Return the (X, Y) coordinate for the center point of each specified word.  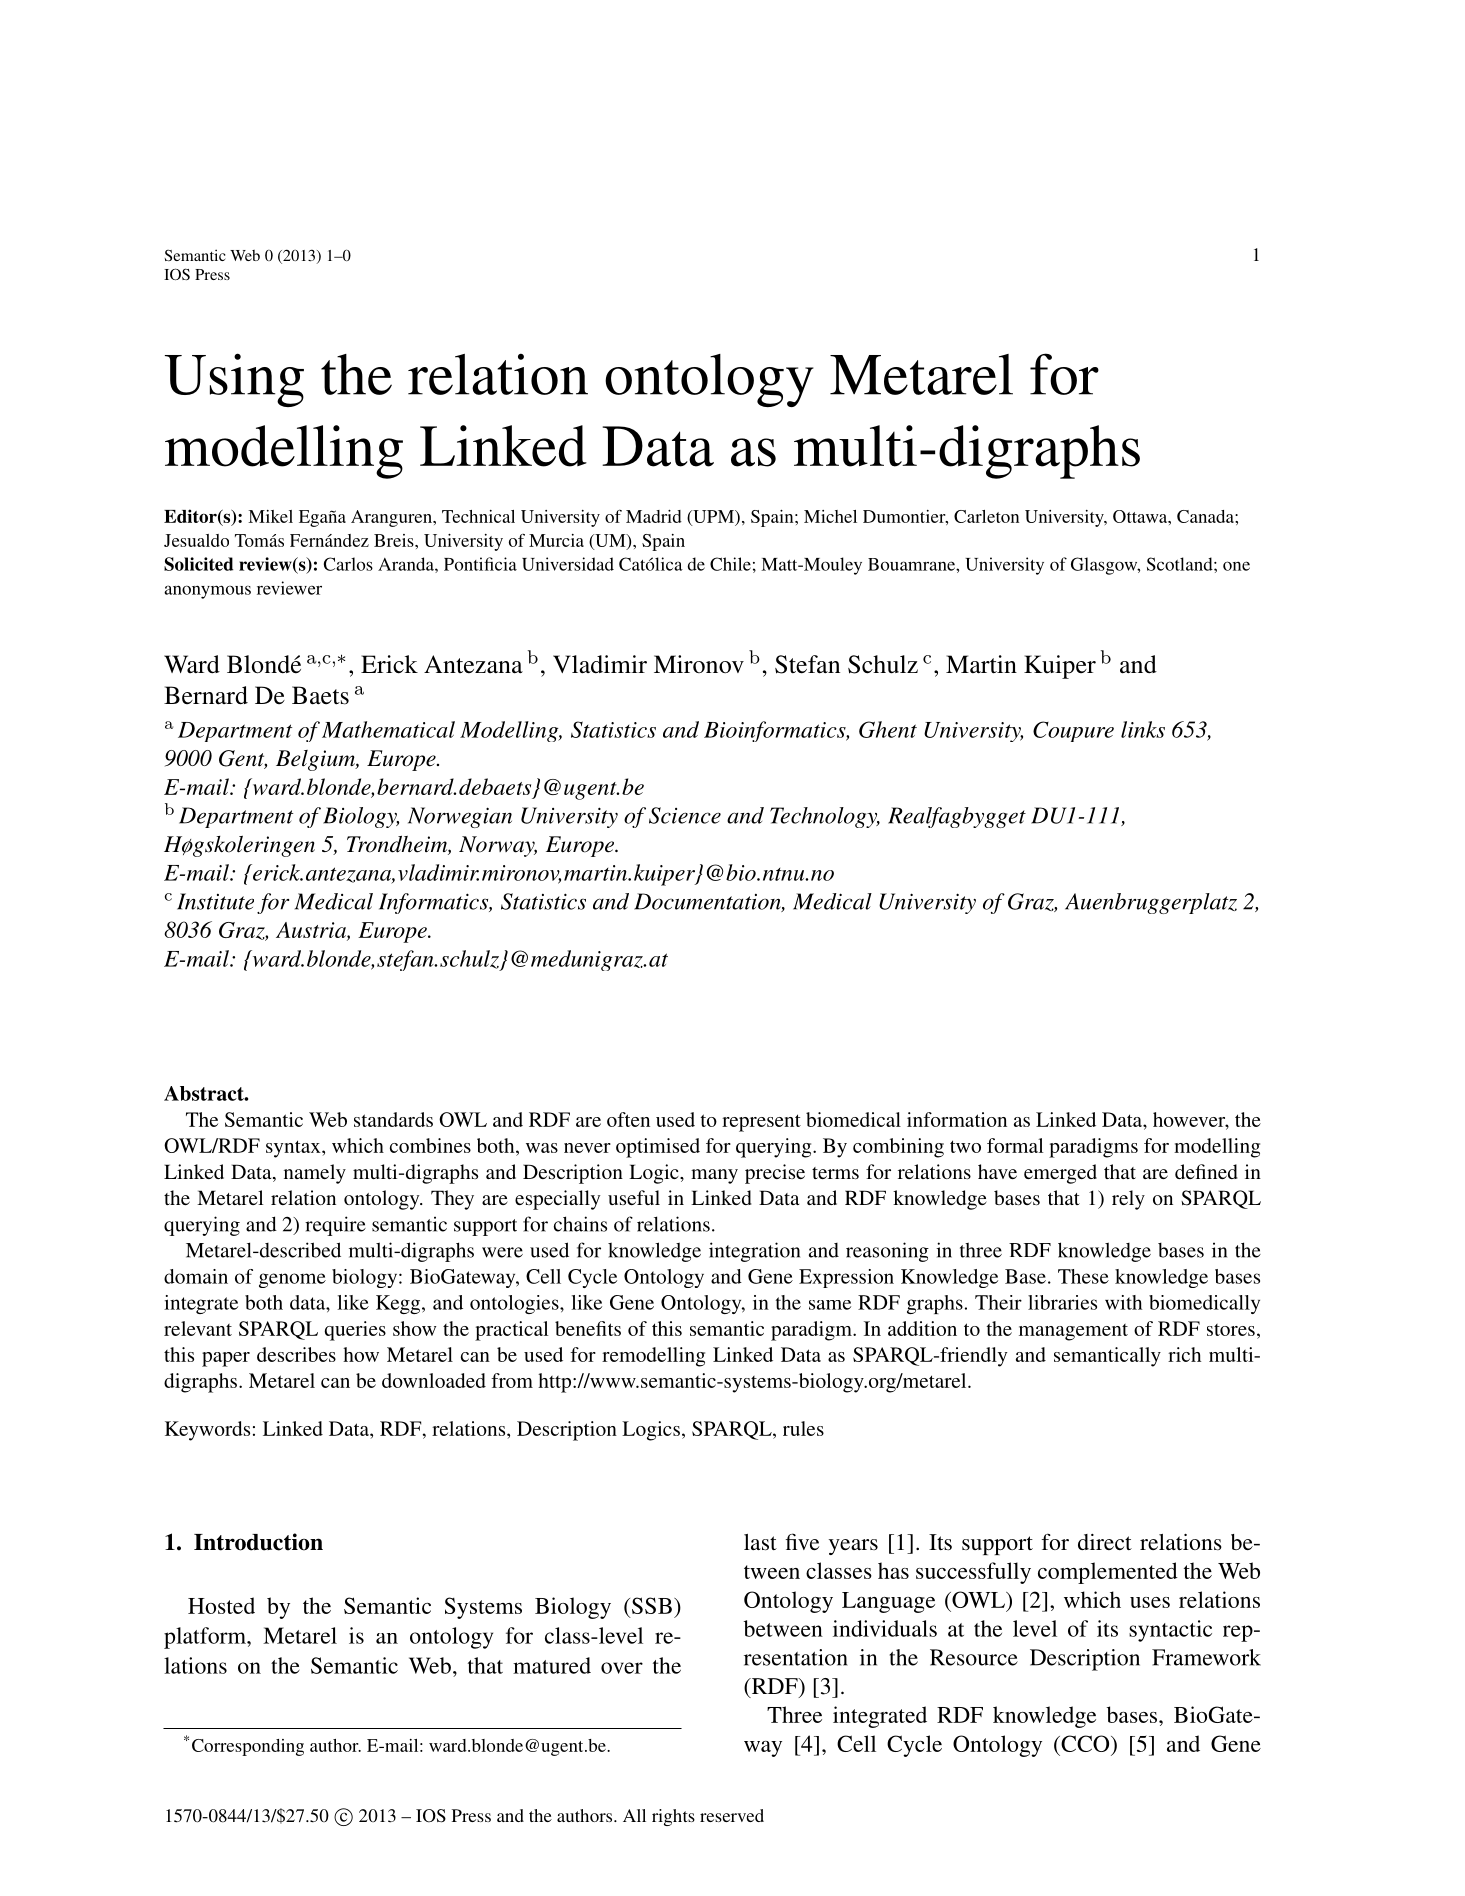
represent (761, 1123)
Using (234, 380)
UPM (713, 518)
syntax (294, 1149)
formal (1015, 1145)
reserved (732, 1815)
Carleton (986, 516)
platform (206, 1638)
